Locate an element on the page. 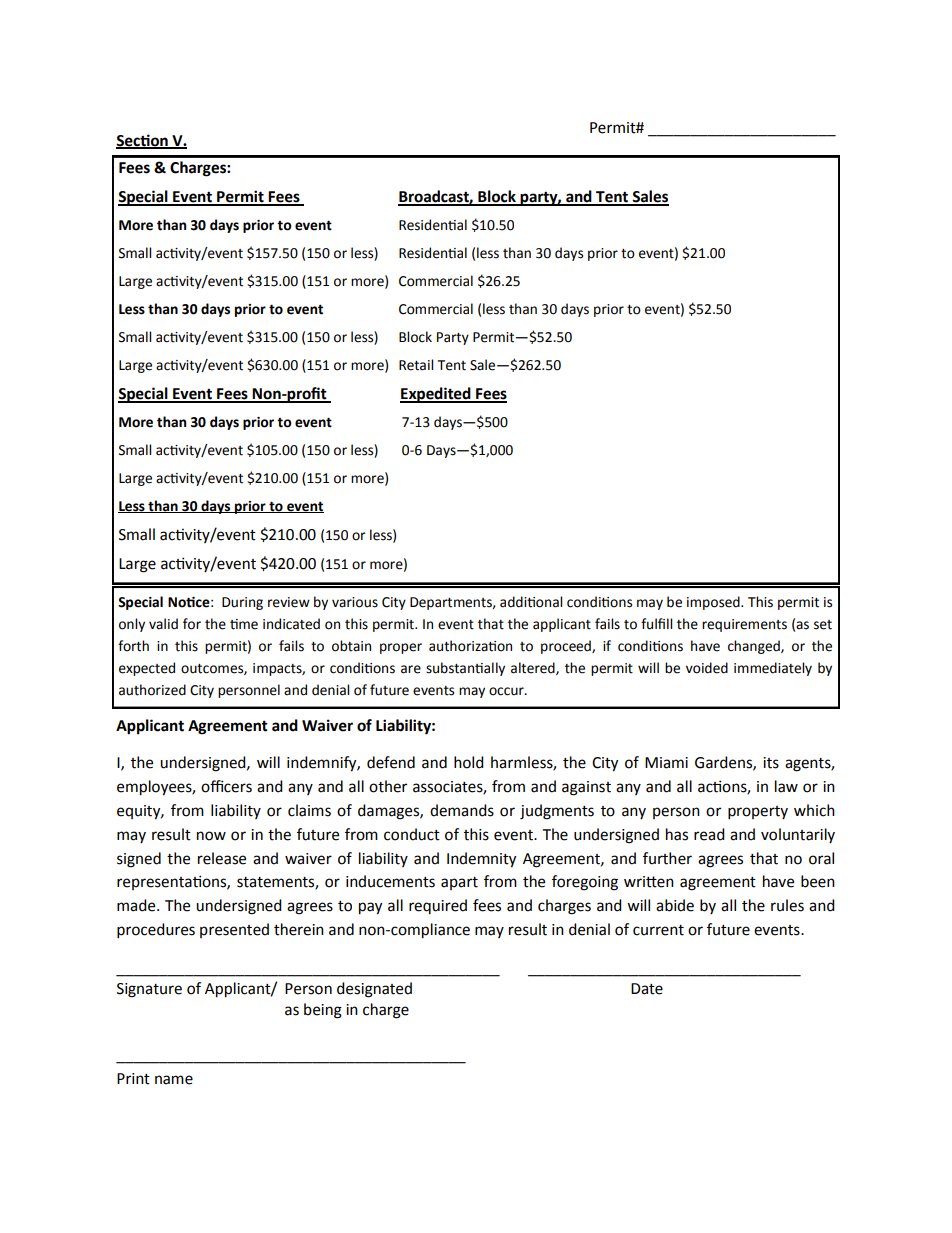 This page has width=952, height=1233. officers is located at coordinates (226, 786).
